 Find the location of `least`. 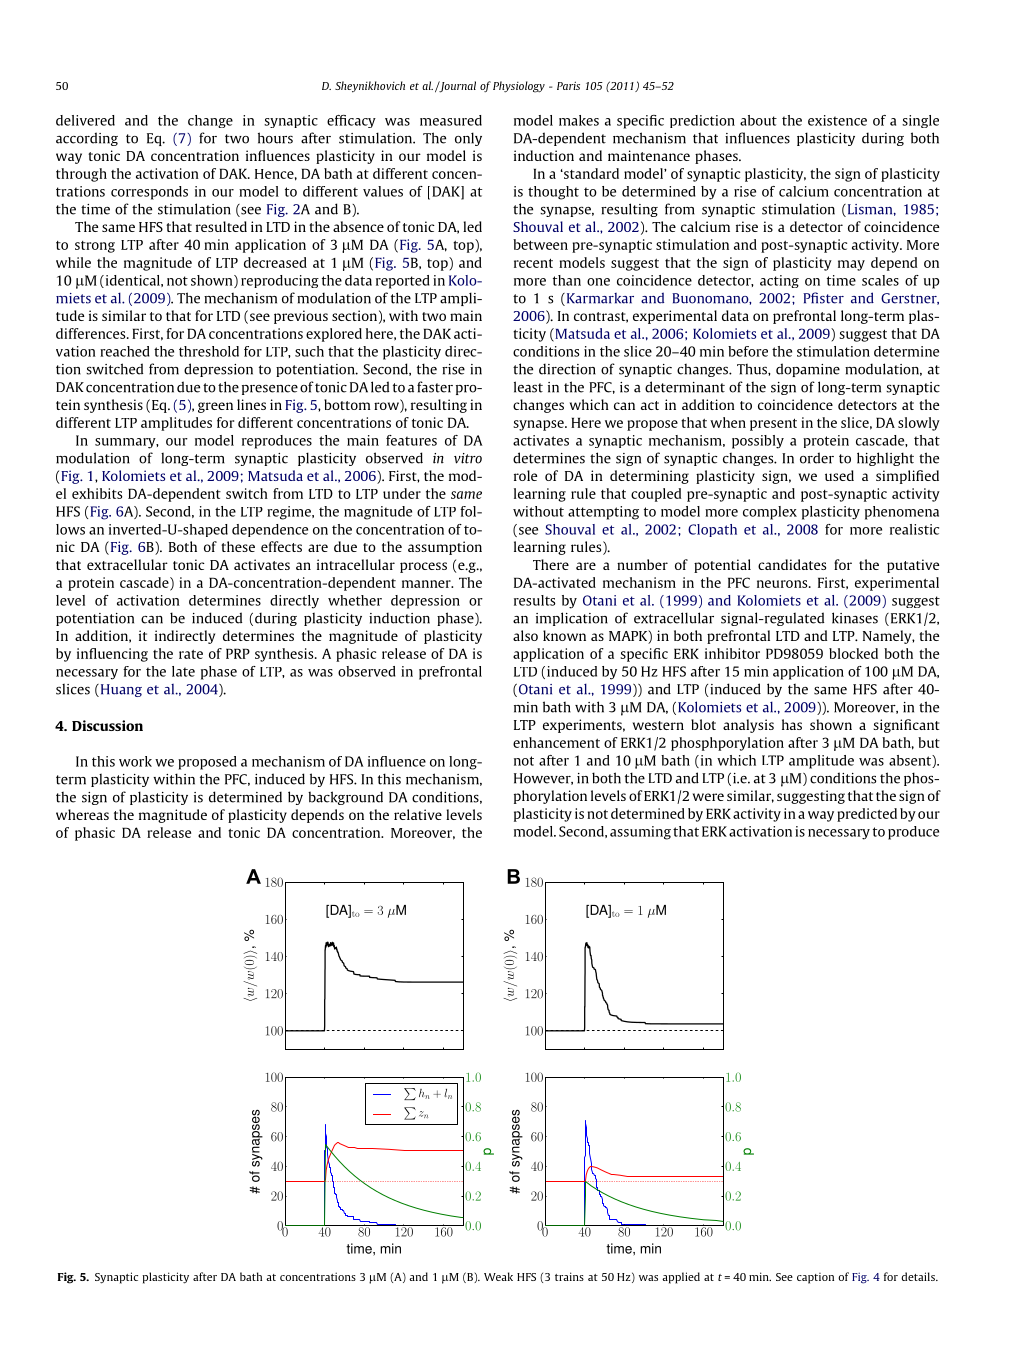

least is located at coordinates (528, 387).
